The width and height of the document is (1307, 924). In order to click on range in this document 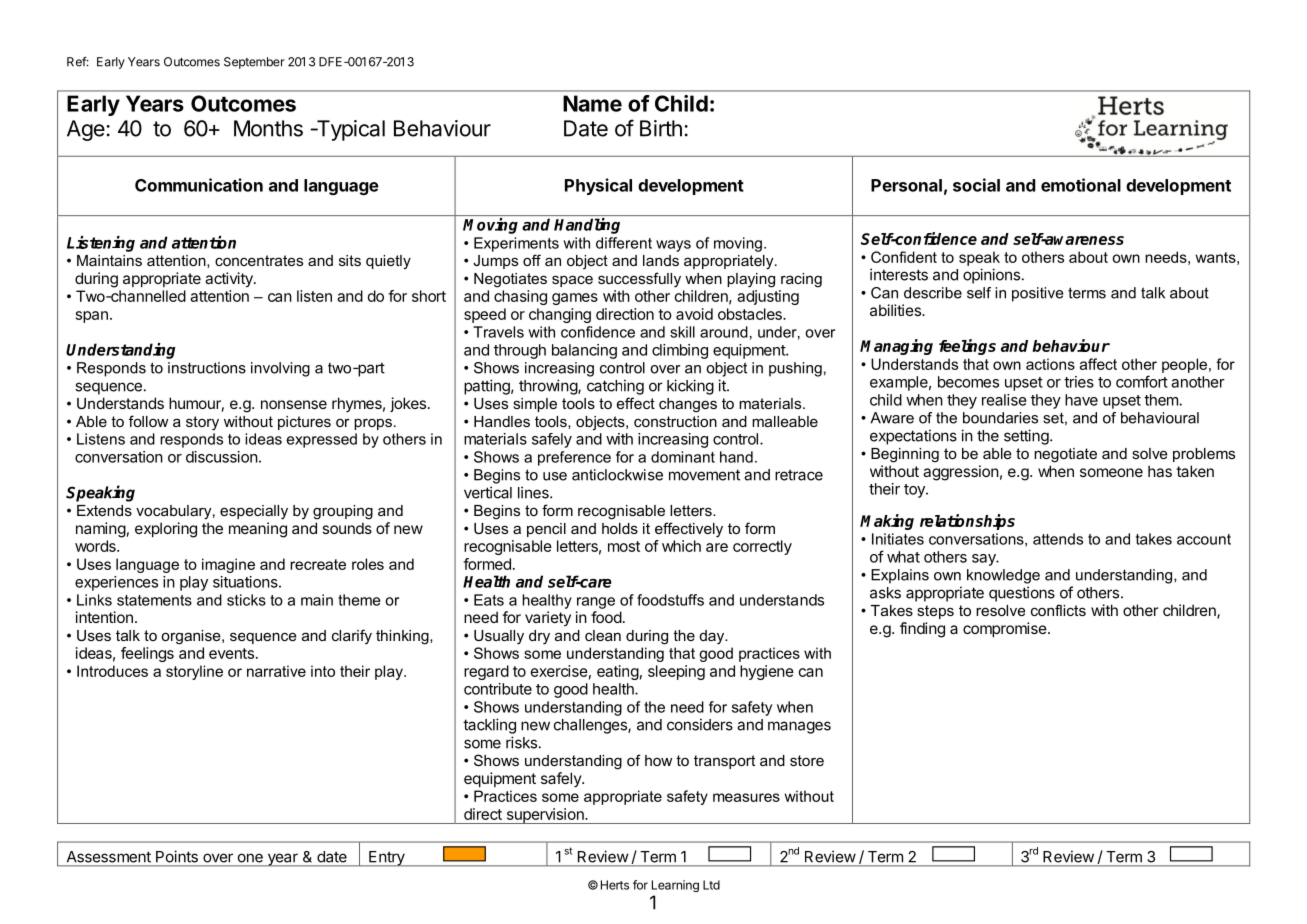, I will do `click(596, 603)`.
